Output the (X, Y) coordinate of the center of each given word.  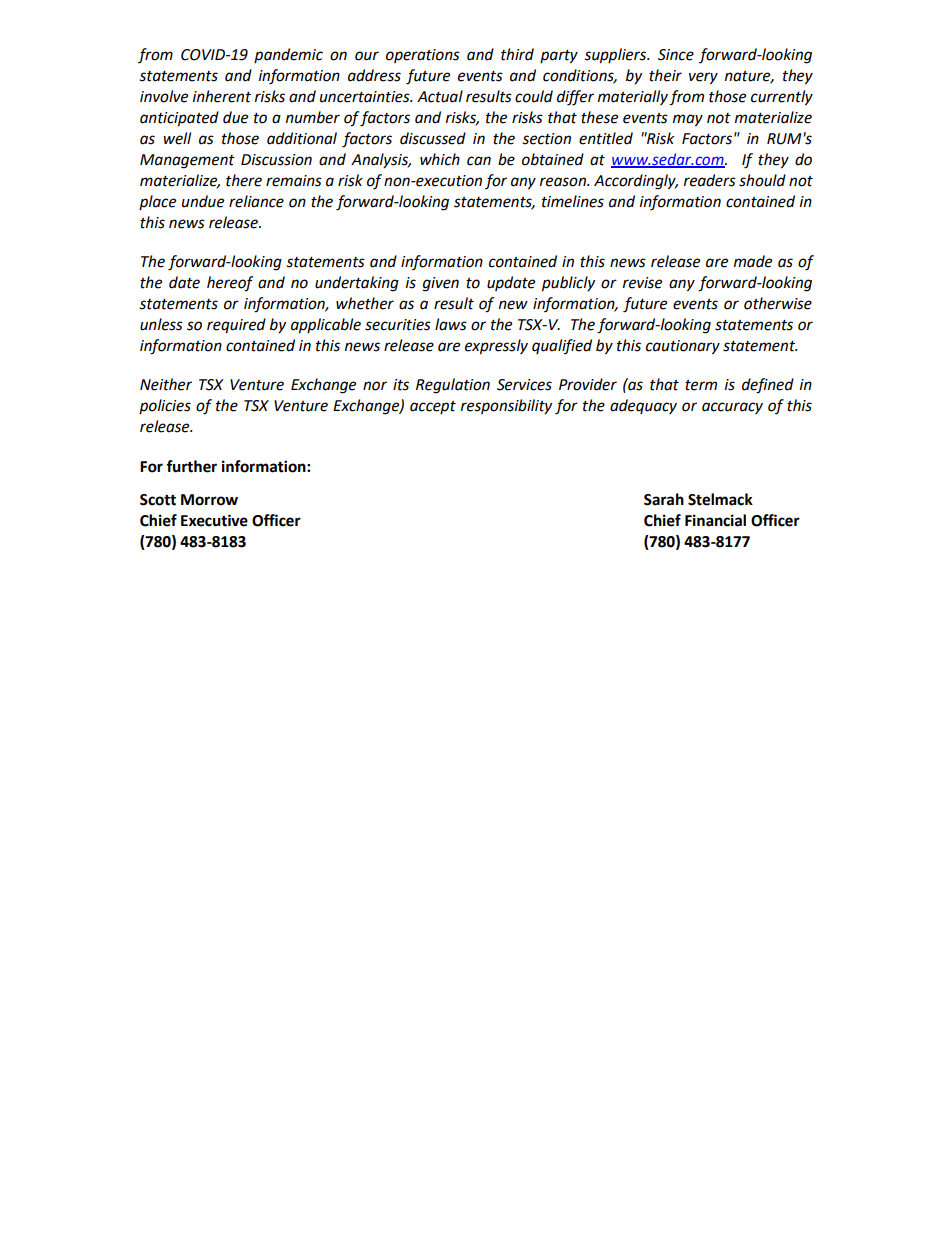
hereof (230, 284)
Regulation (453, 386)
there (244, 180)
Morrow (209, 500)
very (703, 78)
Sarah (664, 499)
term (701, 385)
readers (710, 180)
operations (423, 56)
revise (642, 283)
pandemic (288, 55)
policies (165, 406)
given (441, 284)
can (479, 161)
